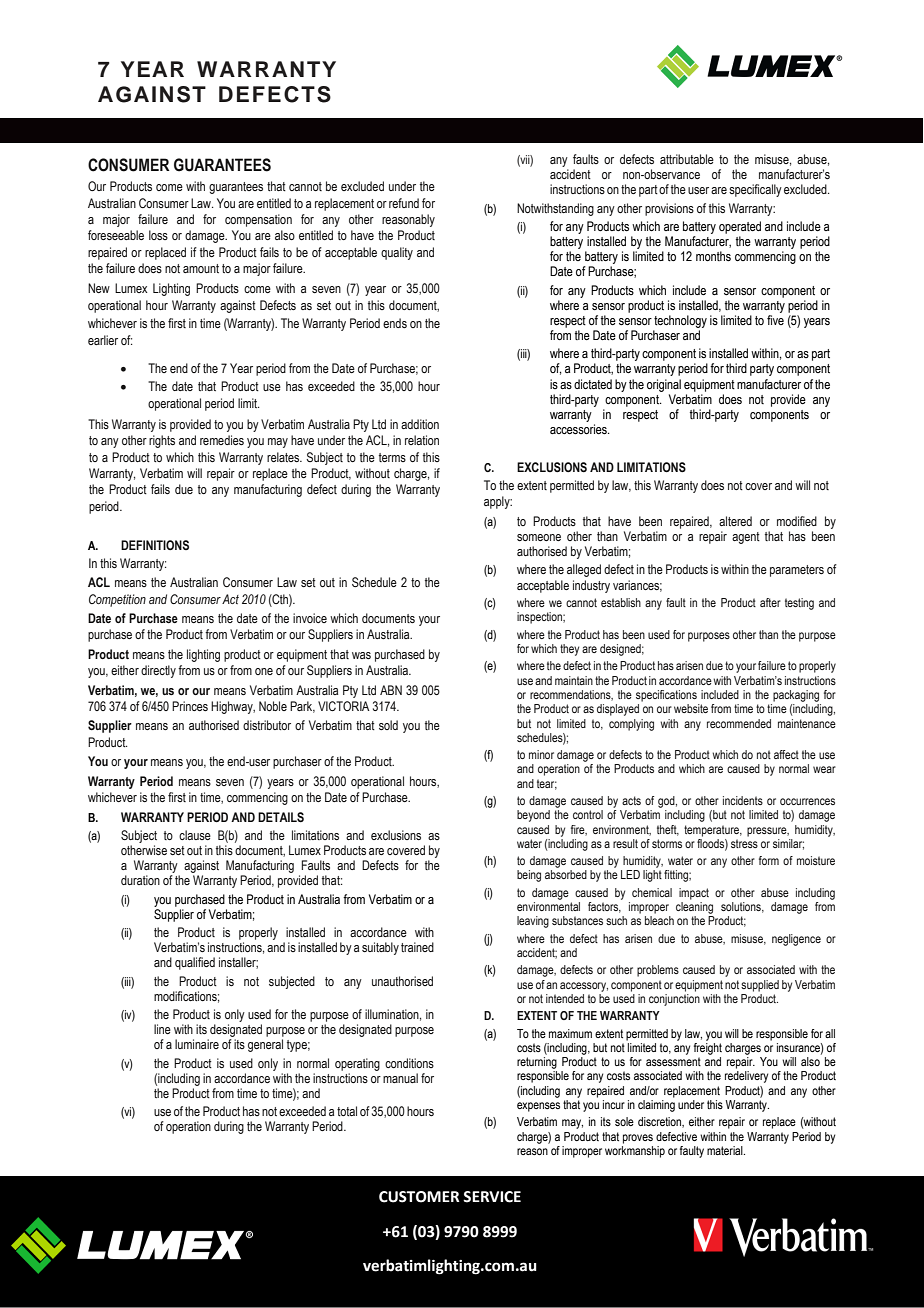 The height and width of the screenshot is (1308, 924). What do you see at coordinates (417, 947) in the screenshot?
I see `trained` at bounding box center [417, 947].
